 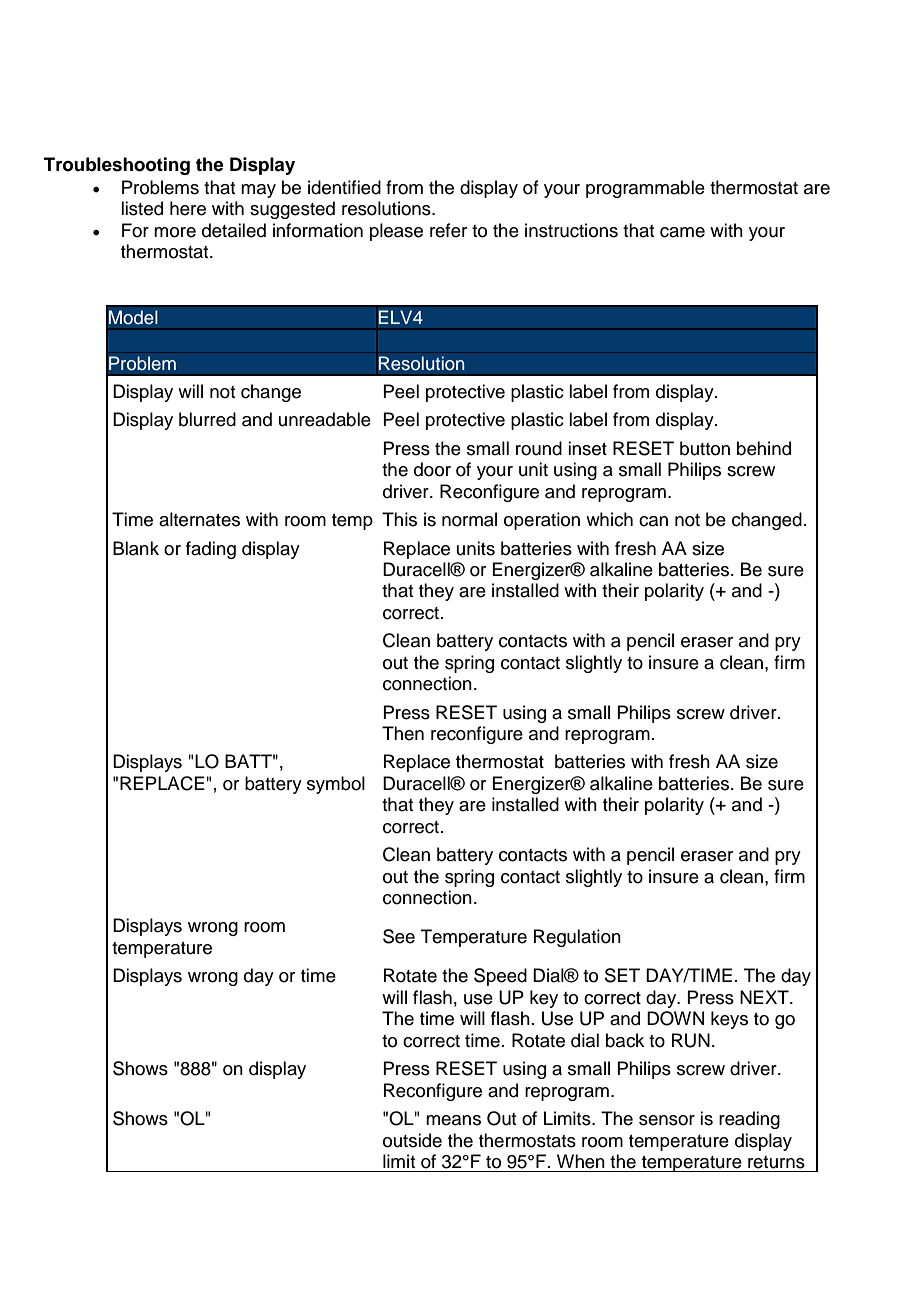 I want to click on behind, so click(x=764, y=448).
